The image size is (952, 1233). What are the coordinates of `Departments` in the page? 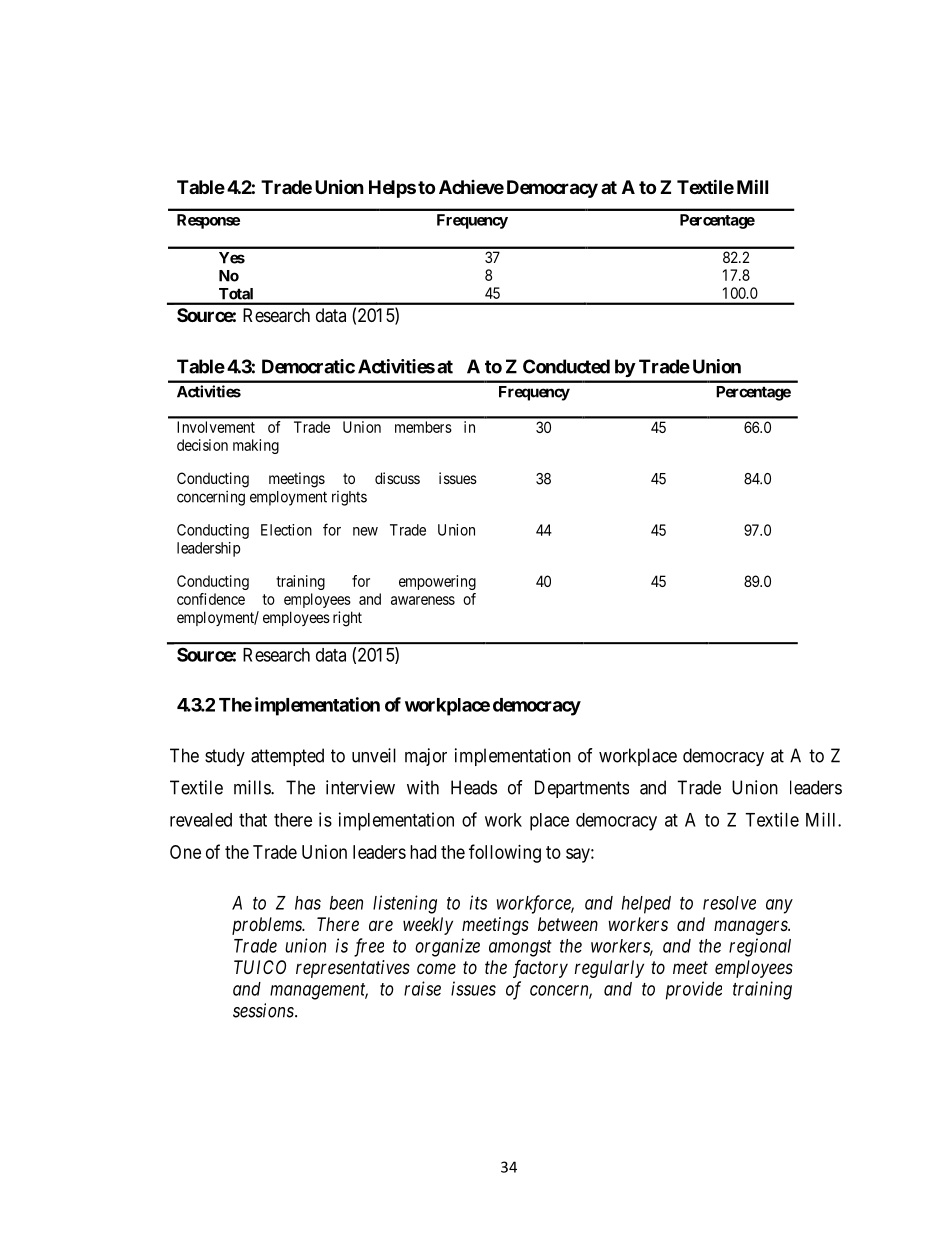 It's located at (582, 789).
